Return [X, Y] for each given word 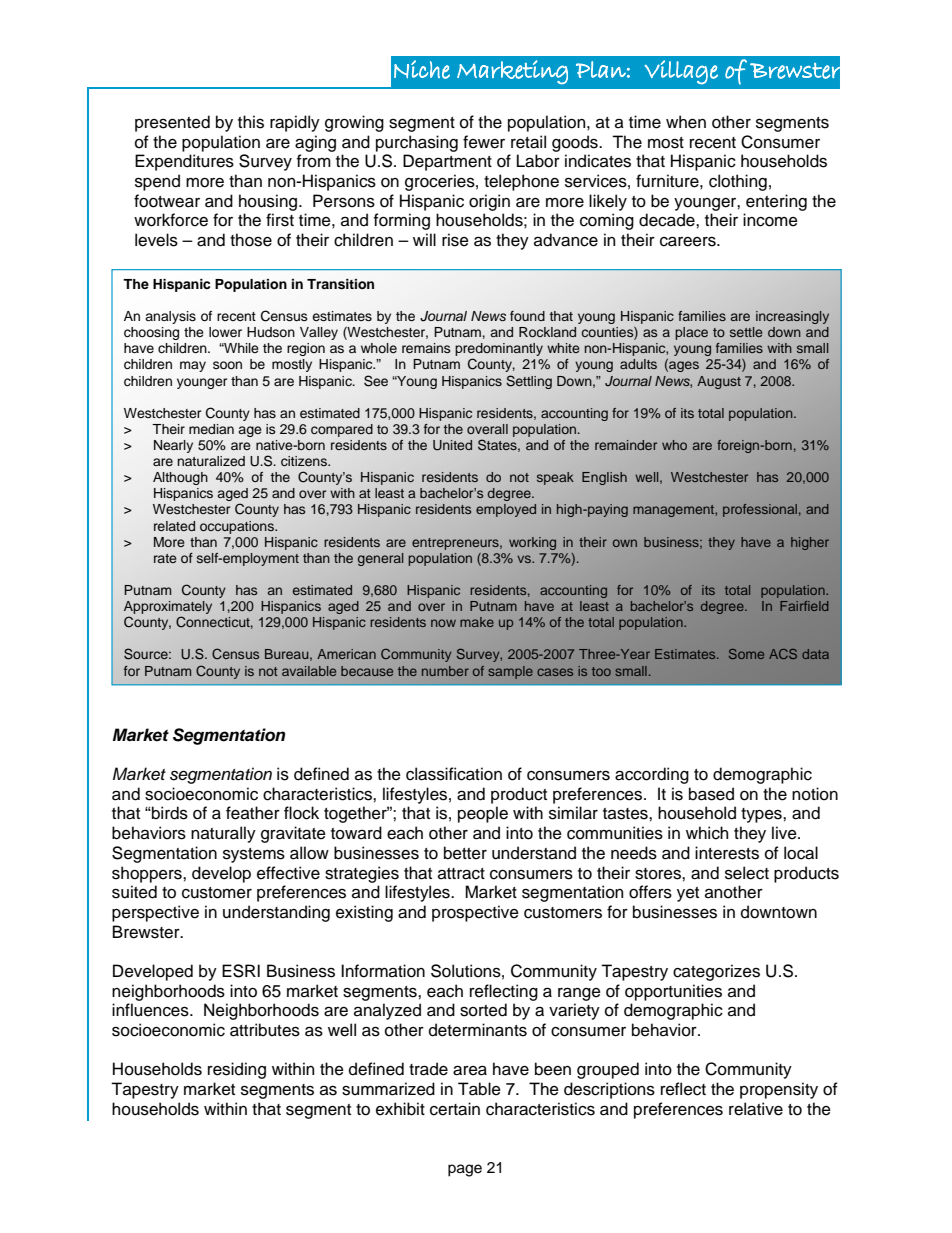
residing [237, 1070]
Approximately [168, 609]
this [251, 122]
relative [756, 1109]
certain [455, 1109]
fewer [484, 142]
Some [746, 654]
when [686, 122]
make [477, 622]
